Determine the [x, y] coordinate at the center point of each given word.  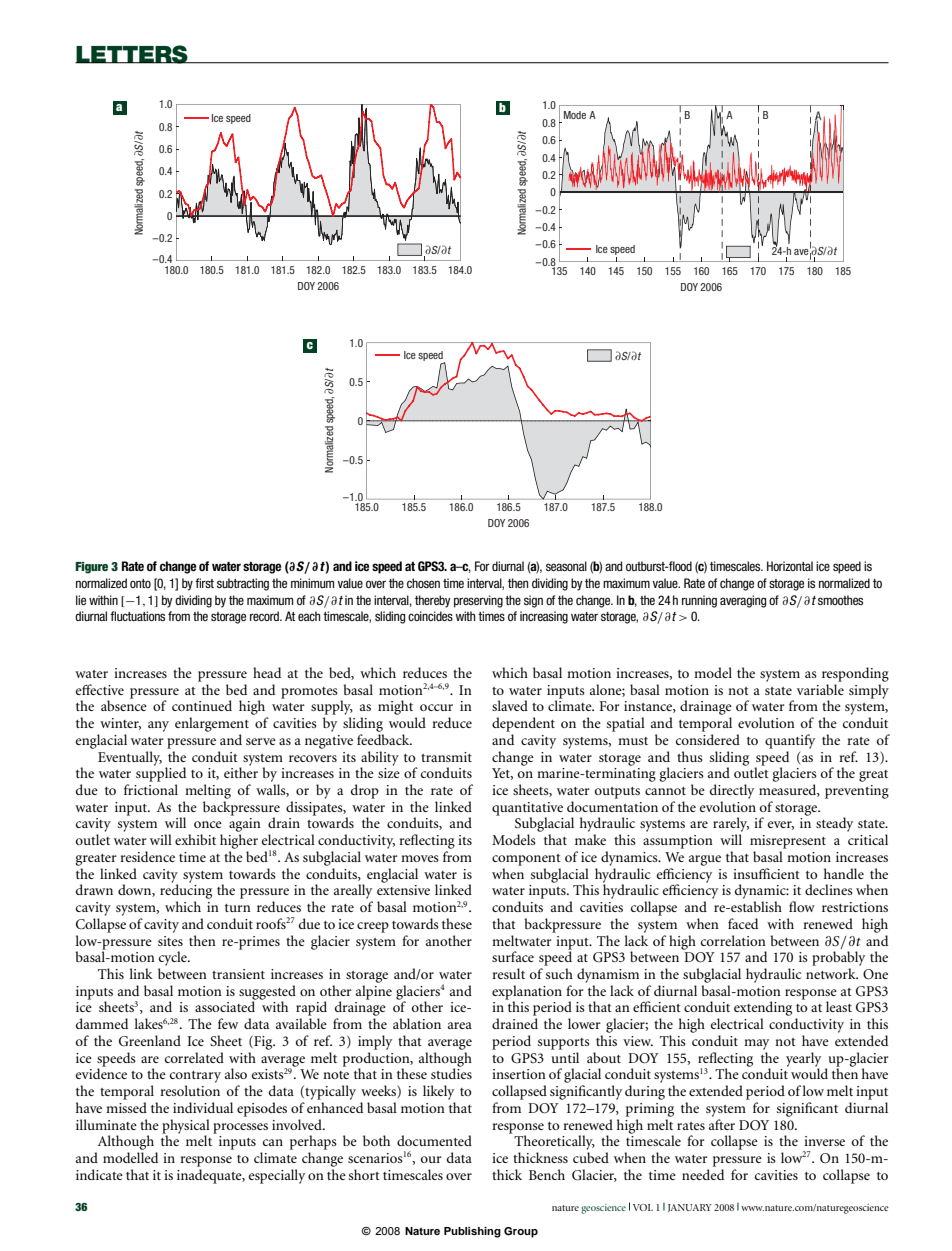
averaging [743, 601]
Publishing [472, 1232]
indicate [99, 1174]
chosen [423, 583]
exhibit [195, 839]
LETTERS [132, 54]
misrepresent [788, 842]
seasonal [566, 566]
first [204, 583]
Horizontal [790, 566]
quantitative [527, 810]
